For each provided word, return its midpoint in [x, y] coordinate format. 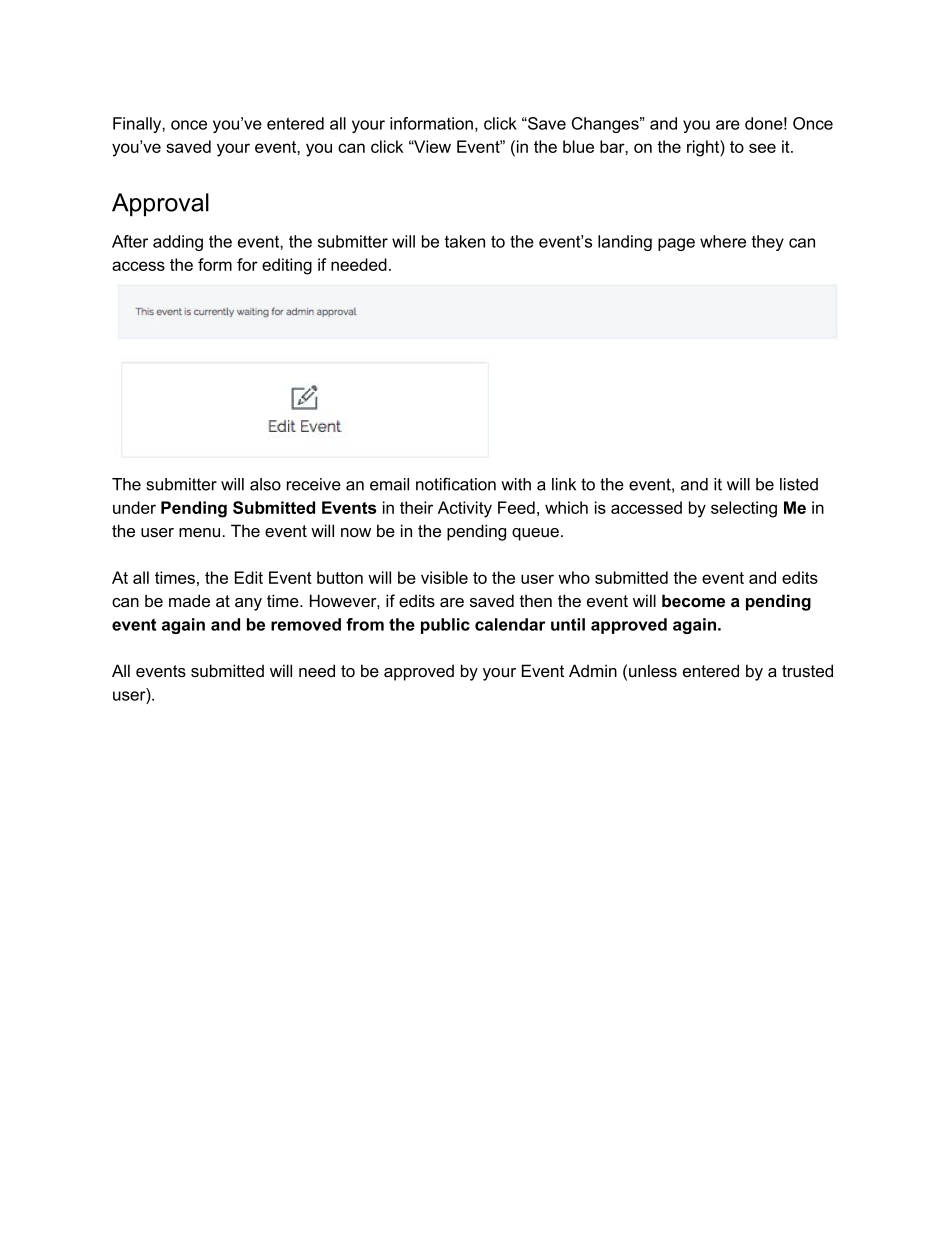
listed [799, 484]
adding [178, 243]
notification [456, 484]
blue [578, 146]
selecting [744, 509]
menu [201, 533]
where [723, 241]
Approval [160, 205]
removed [306, 624]
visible [444, 577]
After [130, 241]
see [762, 148]
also [265, 484]
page [676, 244]
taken [465, 241]
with [516, 484]
